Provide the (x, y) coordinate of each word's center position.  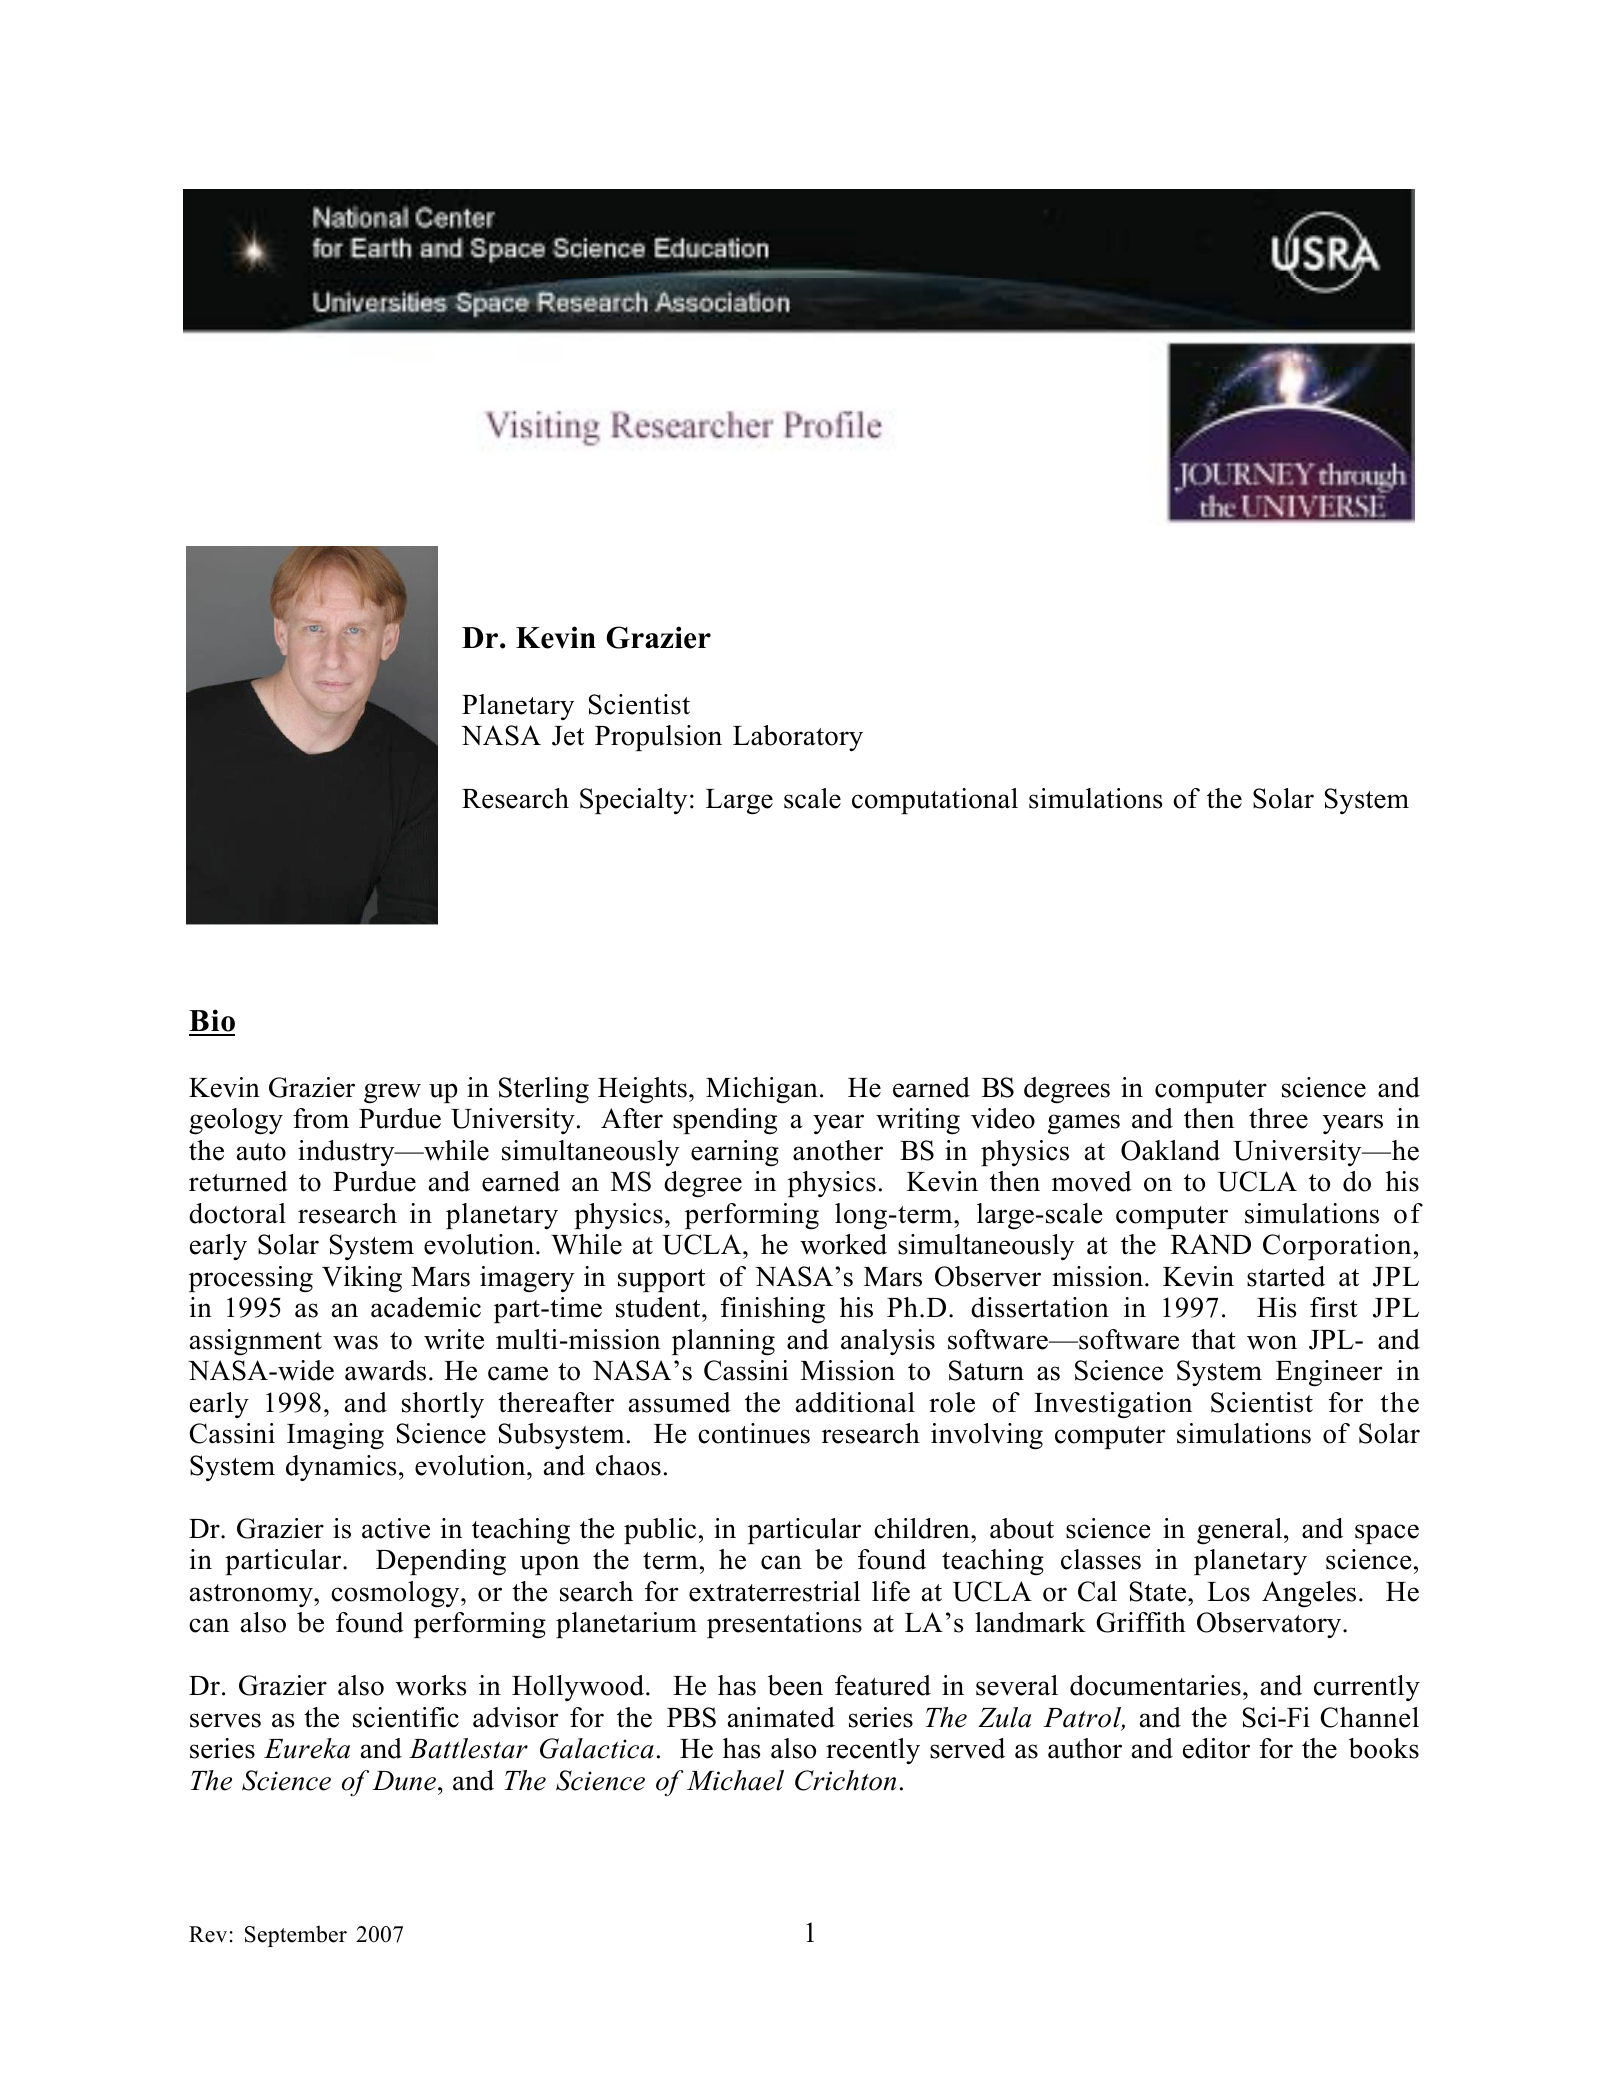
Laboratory (798, 738)
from (321, 1118)
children (923, 1528)
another (838, 1150)
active (396, 1528)
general (1239, 1531)
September (296, 1936)
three (1278, 1118)
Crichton (845, 1780)
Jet (568, 736)
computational (935, 801)
